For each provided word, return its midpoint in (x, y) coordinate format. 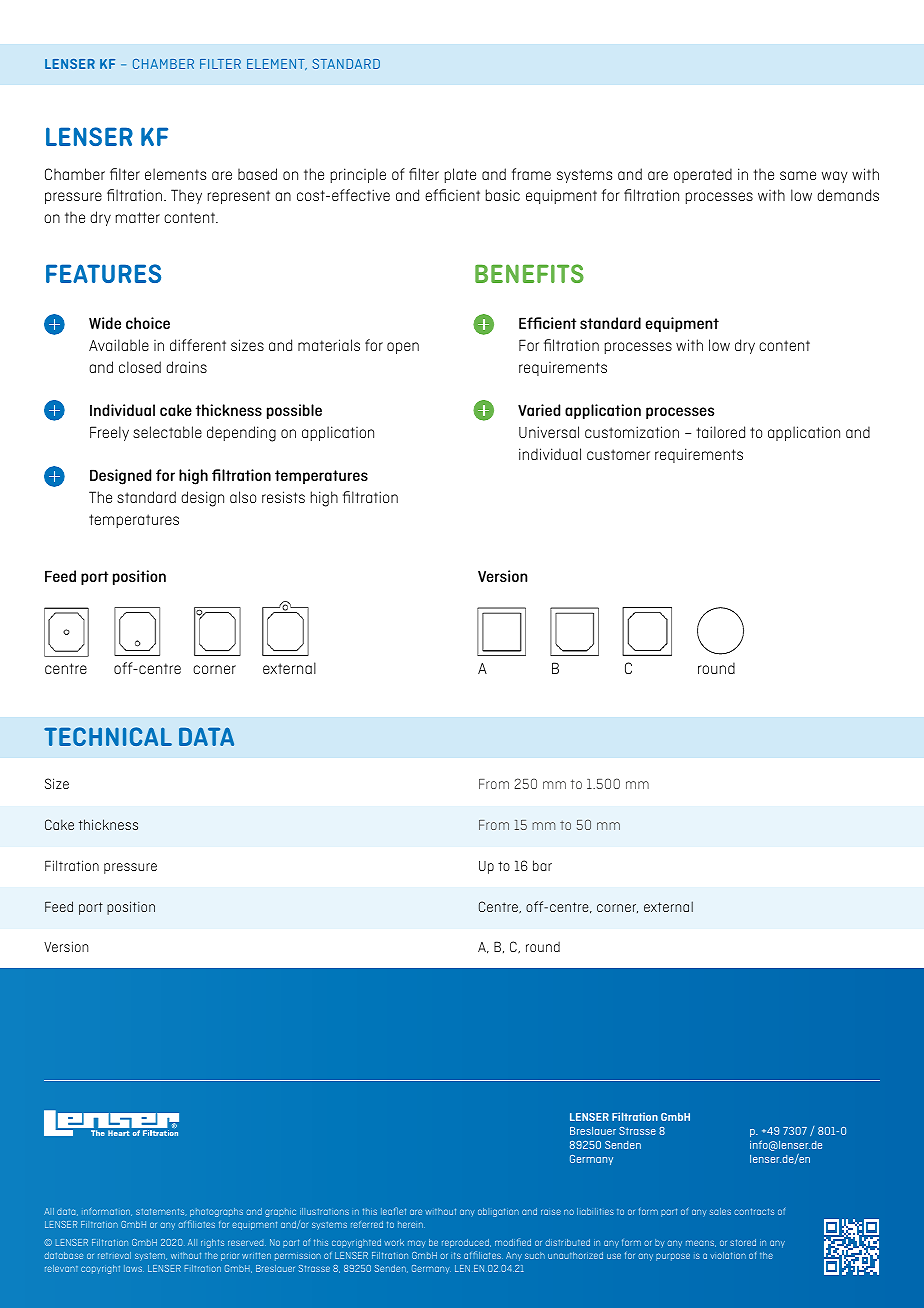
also (243, 497)
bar (542, 865)
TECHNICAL (108, 736)
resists (283, 497)
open (403, 348)
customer (618, 454)
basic (503, 195)
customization (632, 432)
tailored (720, 432)
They (186, 196)
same (798, 175)
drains (186, 367)
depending (241, 434)
